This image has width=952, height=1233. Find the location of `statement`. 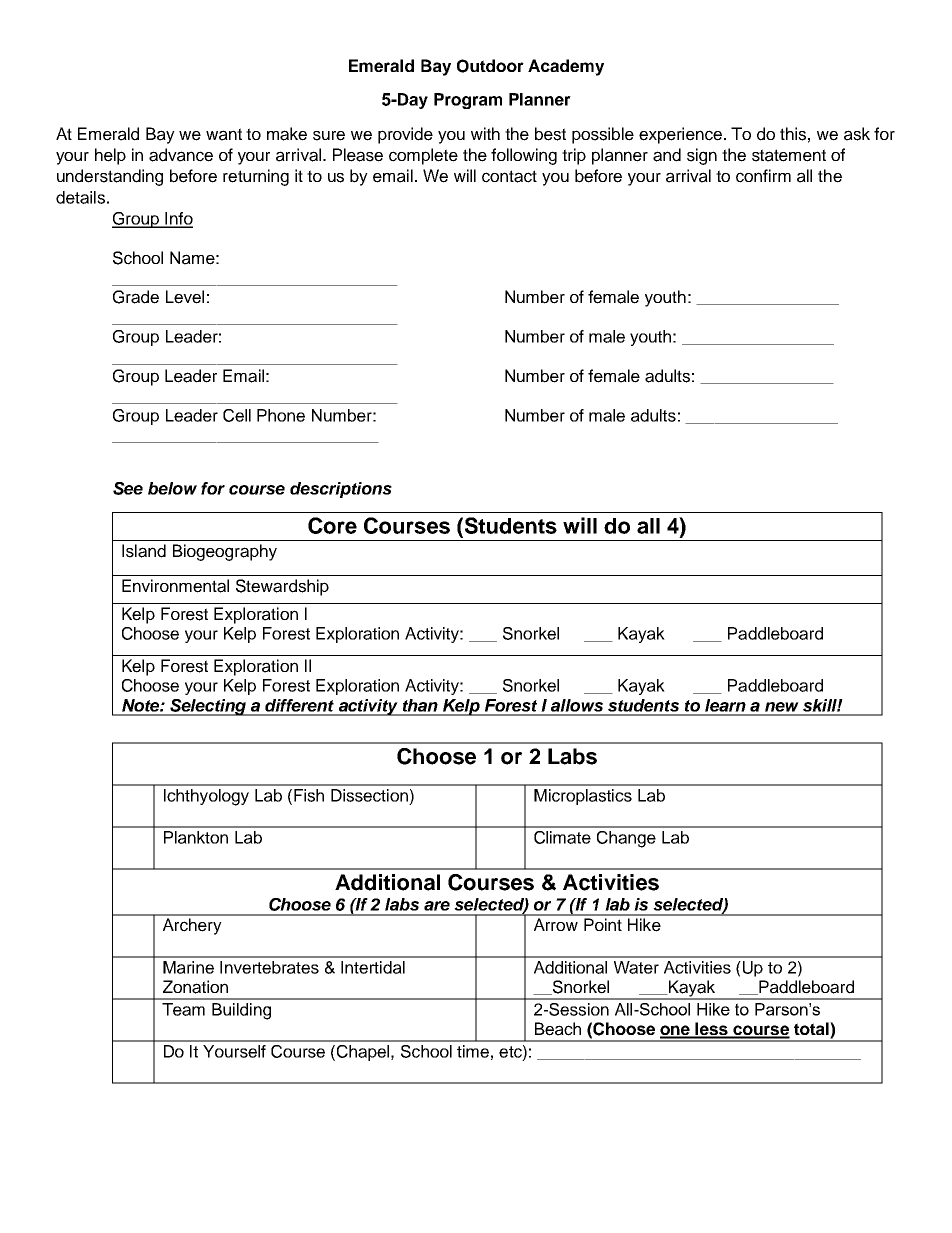

statement is located at coordinates (789, 155).
